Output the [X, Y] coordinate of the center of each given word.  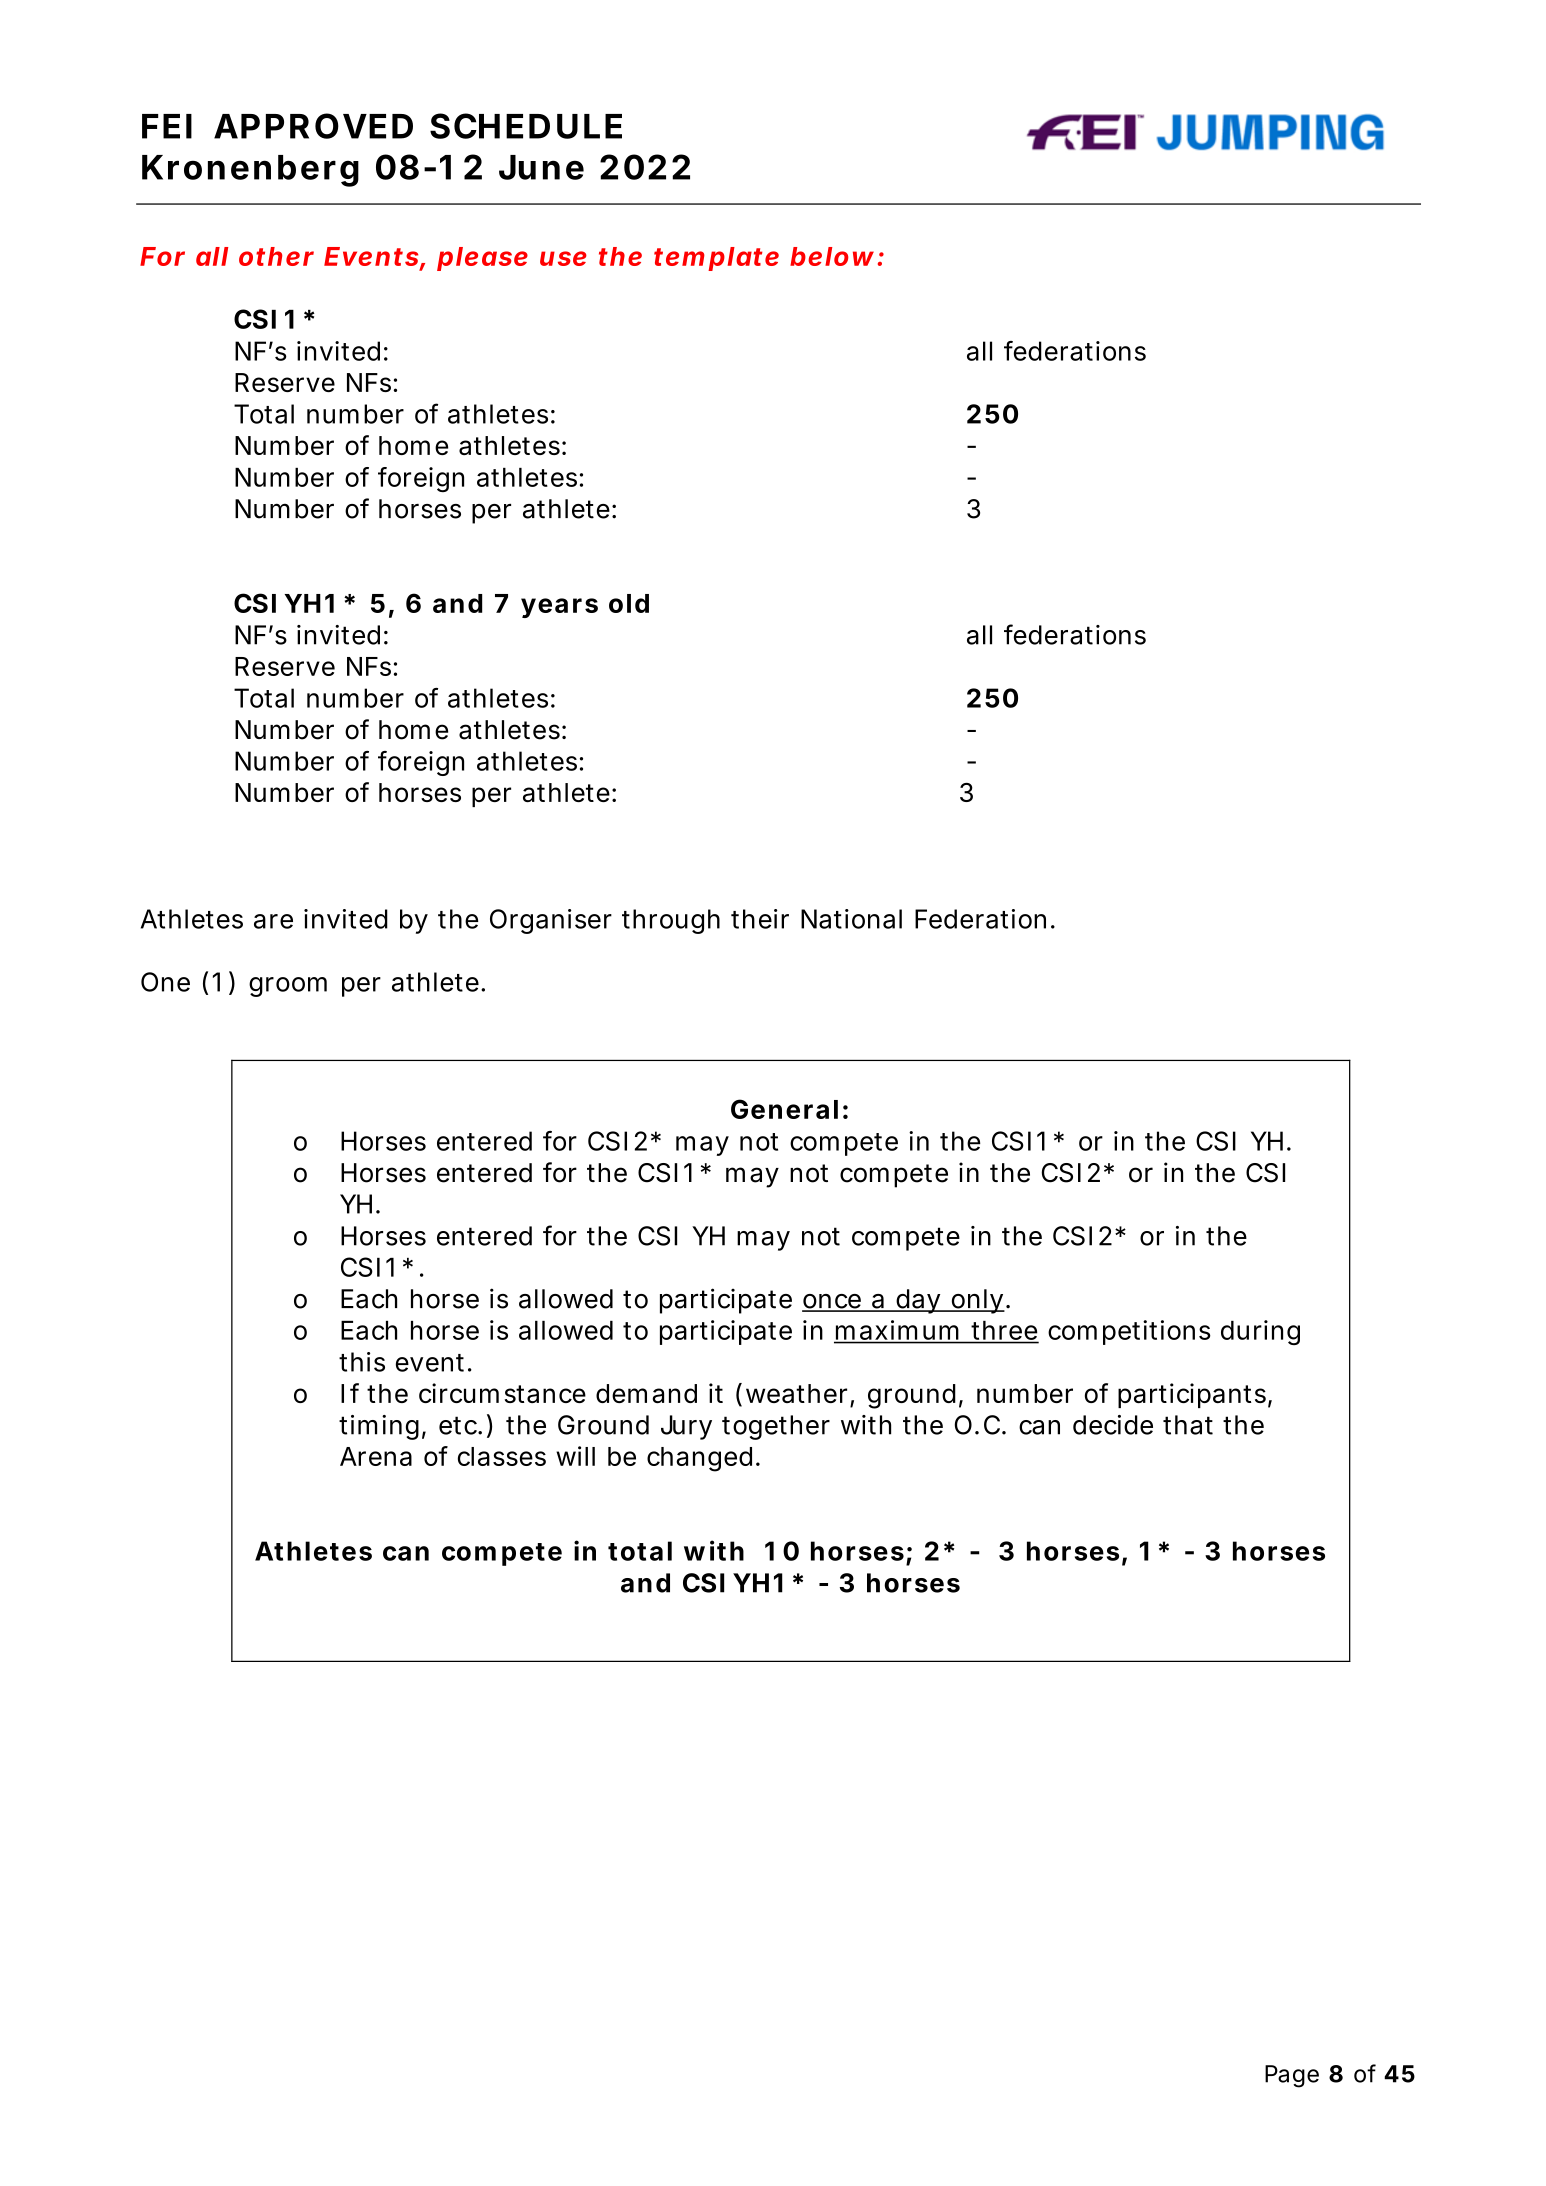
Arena [376, 1456]
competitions [1129, 1332]
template [716, 259]
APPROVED [313, 126]
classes [502, 1456]
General [784, 1109]
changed [699, 1459]
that [1188, 1425]
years [559, 608]
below [832, 256]
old [629, 603]
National [851, 919]
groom [288, 987]
